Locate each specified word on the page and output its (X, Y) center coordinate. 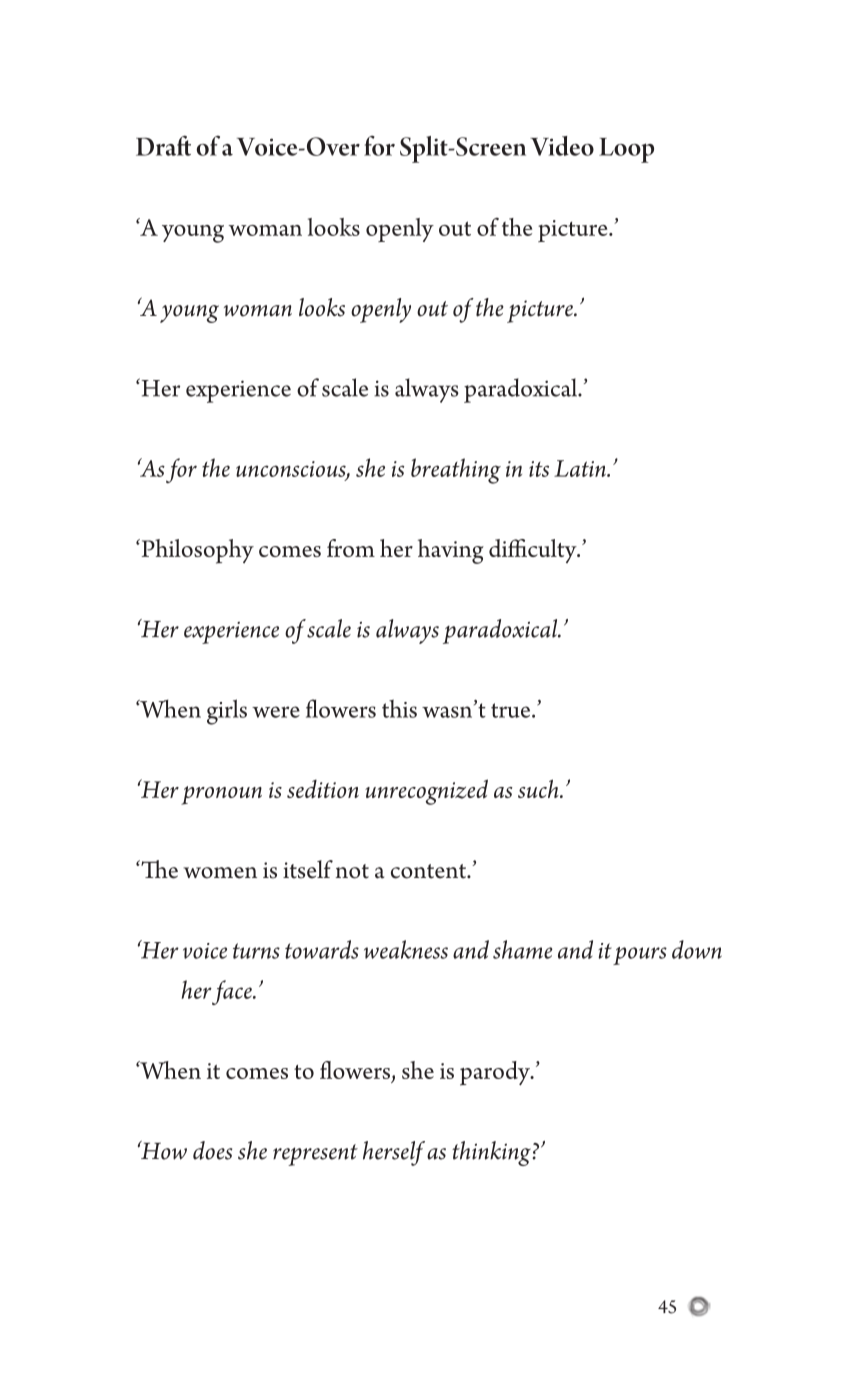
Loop (626, 150)
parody (496, 1073)
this (399, 708)
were (276, 712)
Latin (581, 468)
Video (562, 146)
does (212, 1150)
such (539, 788)
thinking (492, 1153)
